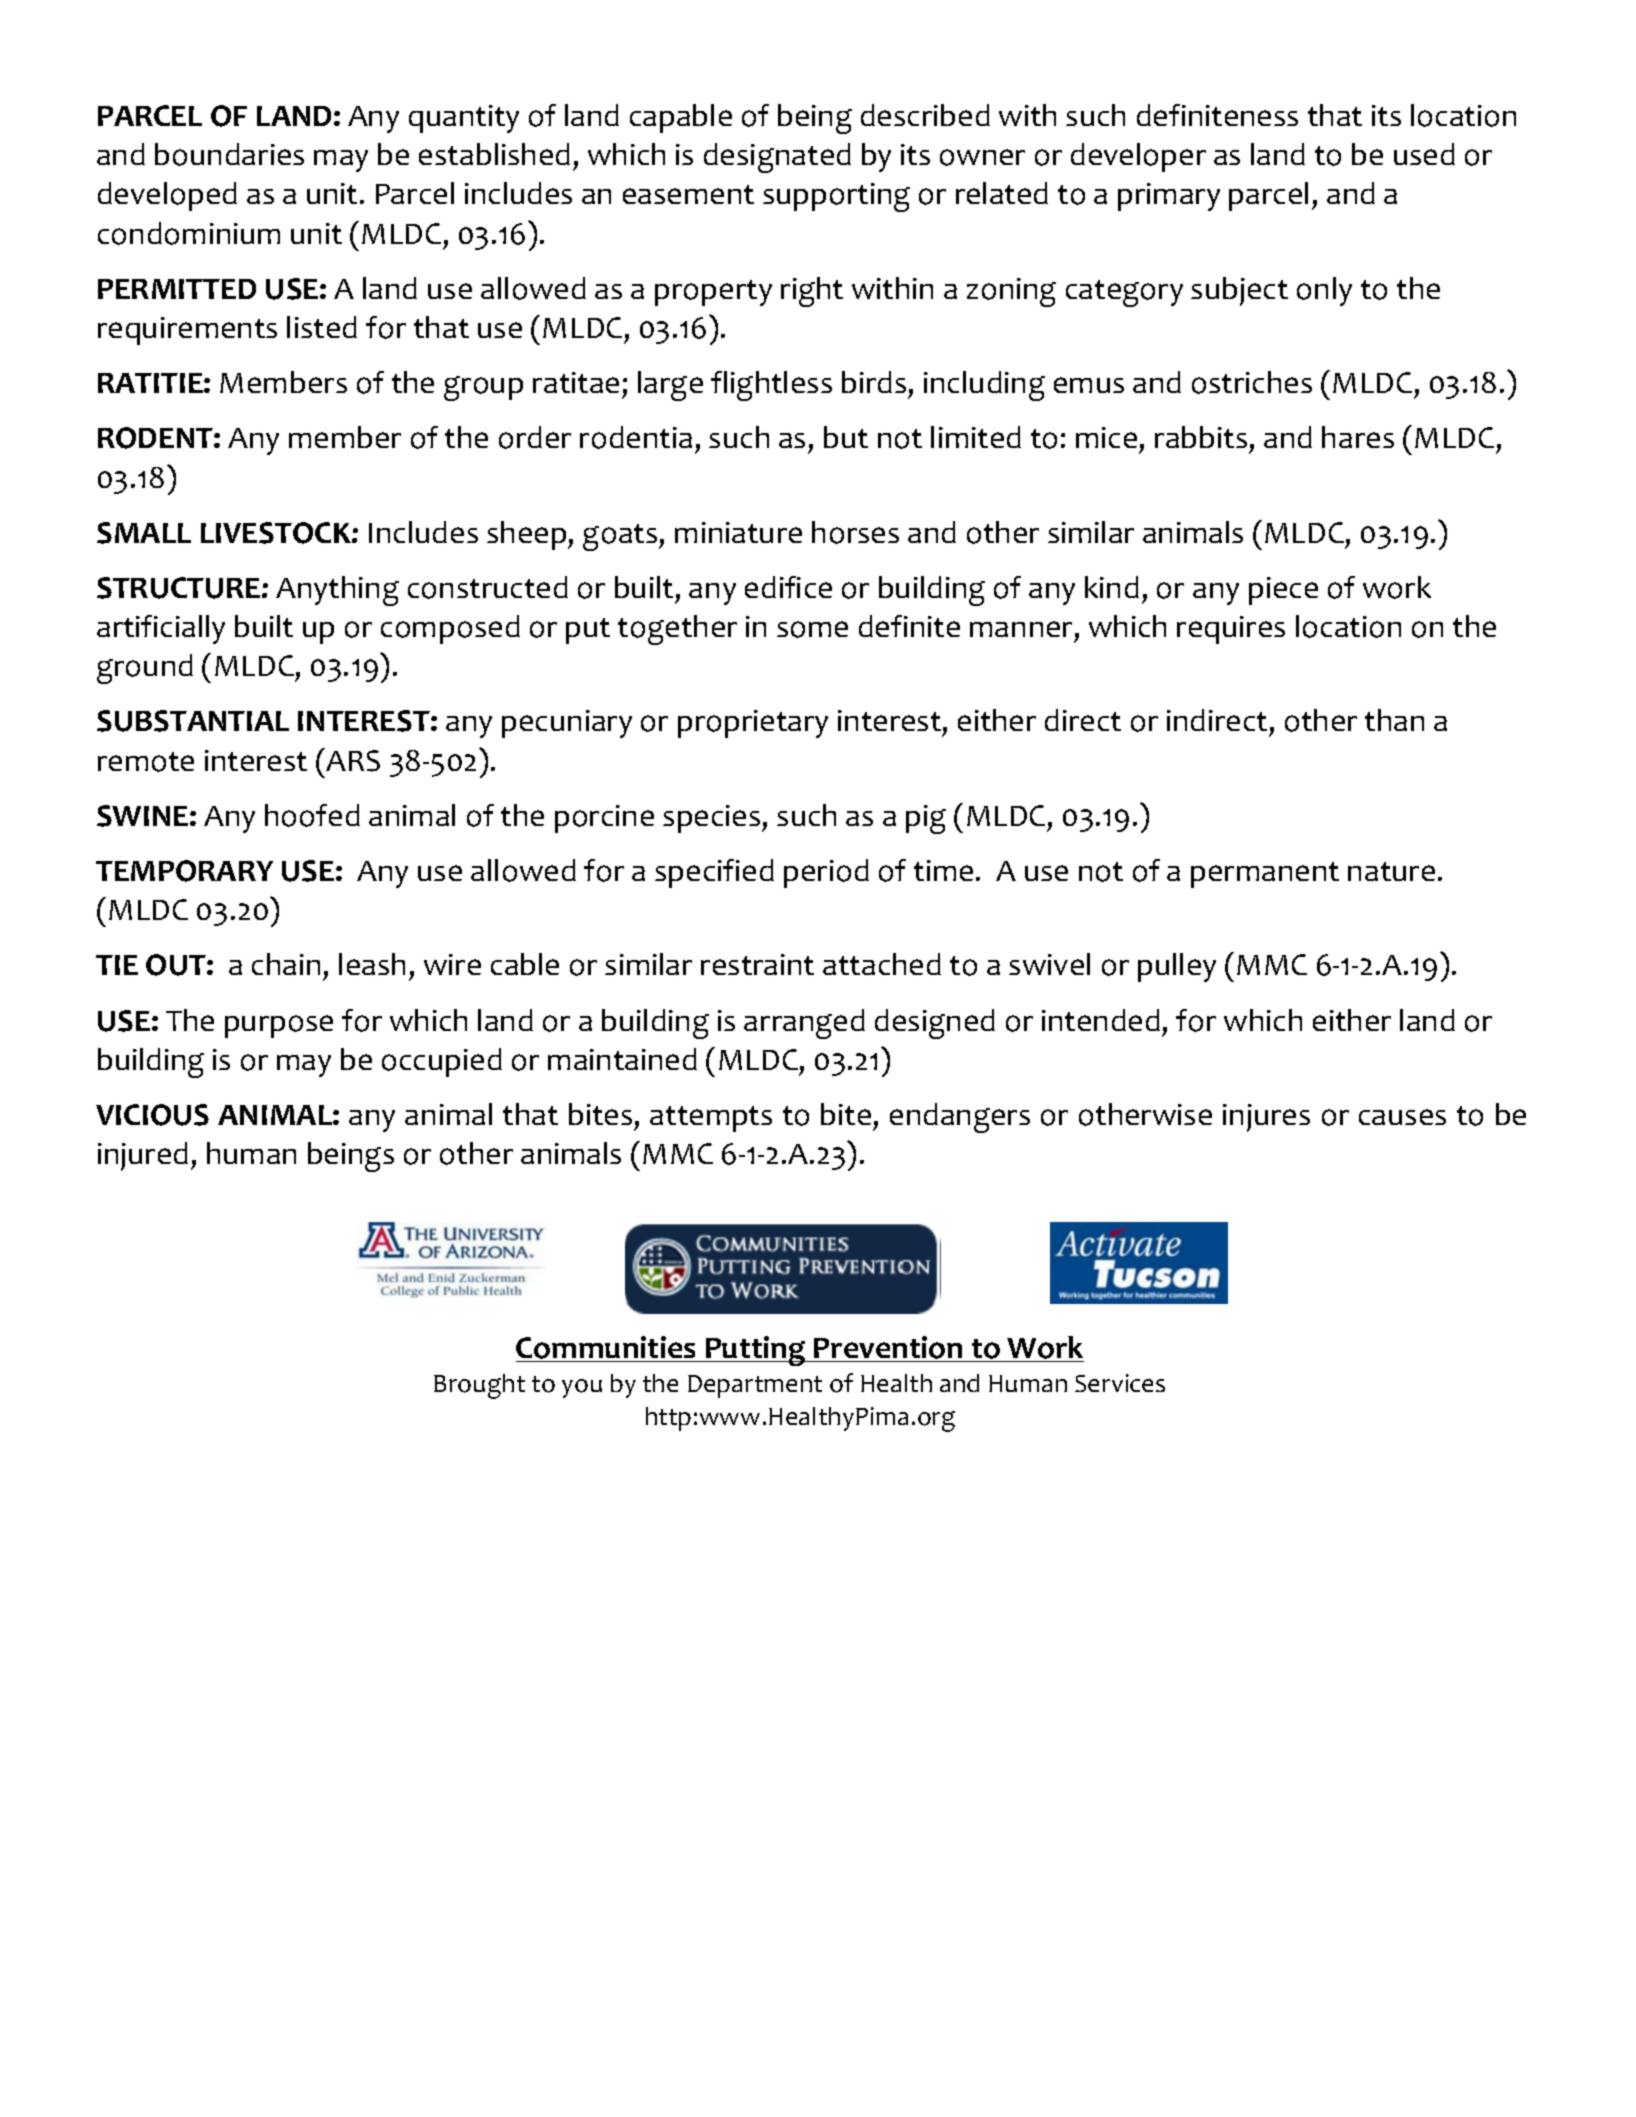 This document has width=1636, height=2117. I want to click on arranged, so click(804, 1024).
